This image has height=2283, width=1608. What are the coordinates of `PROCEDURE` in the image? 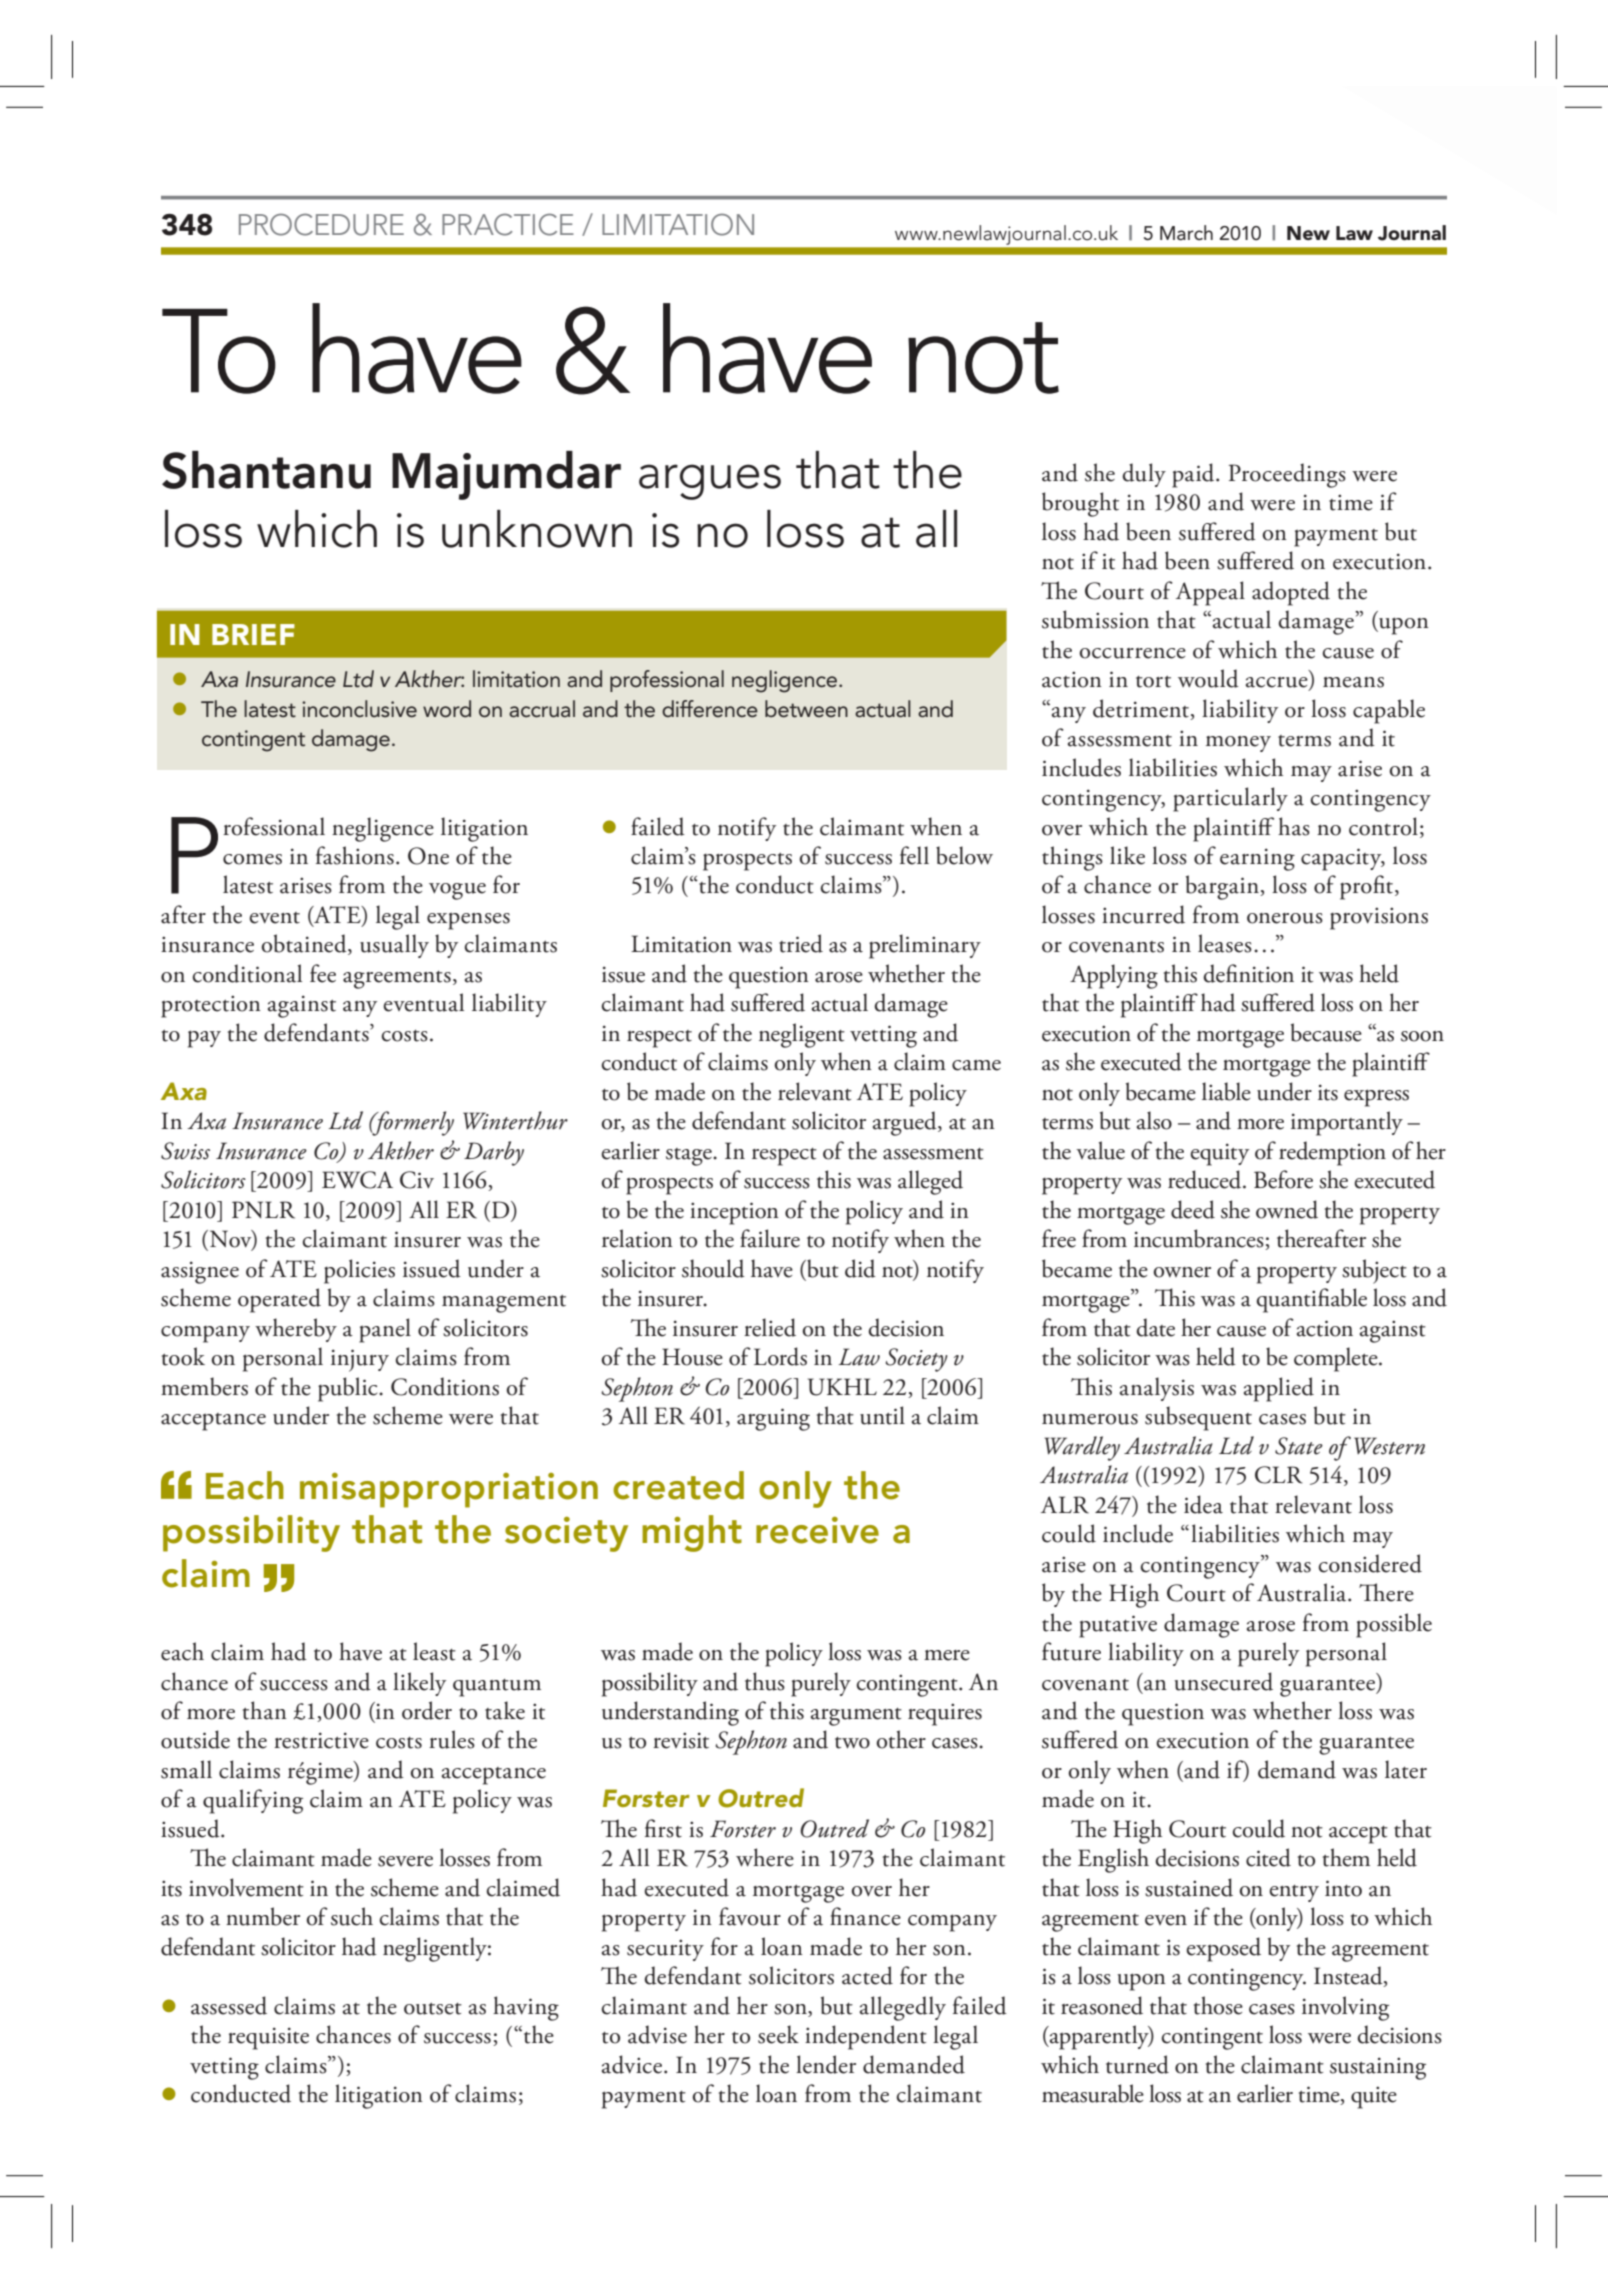 It's located at (321, 224).
